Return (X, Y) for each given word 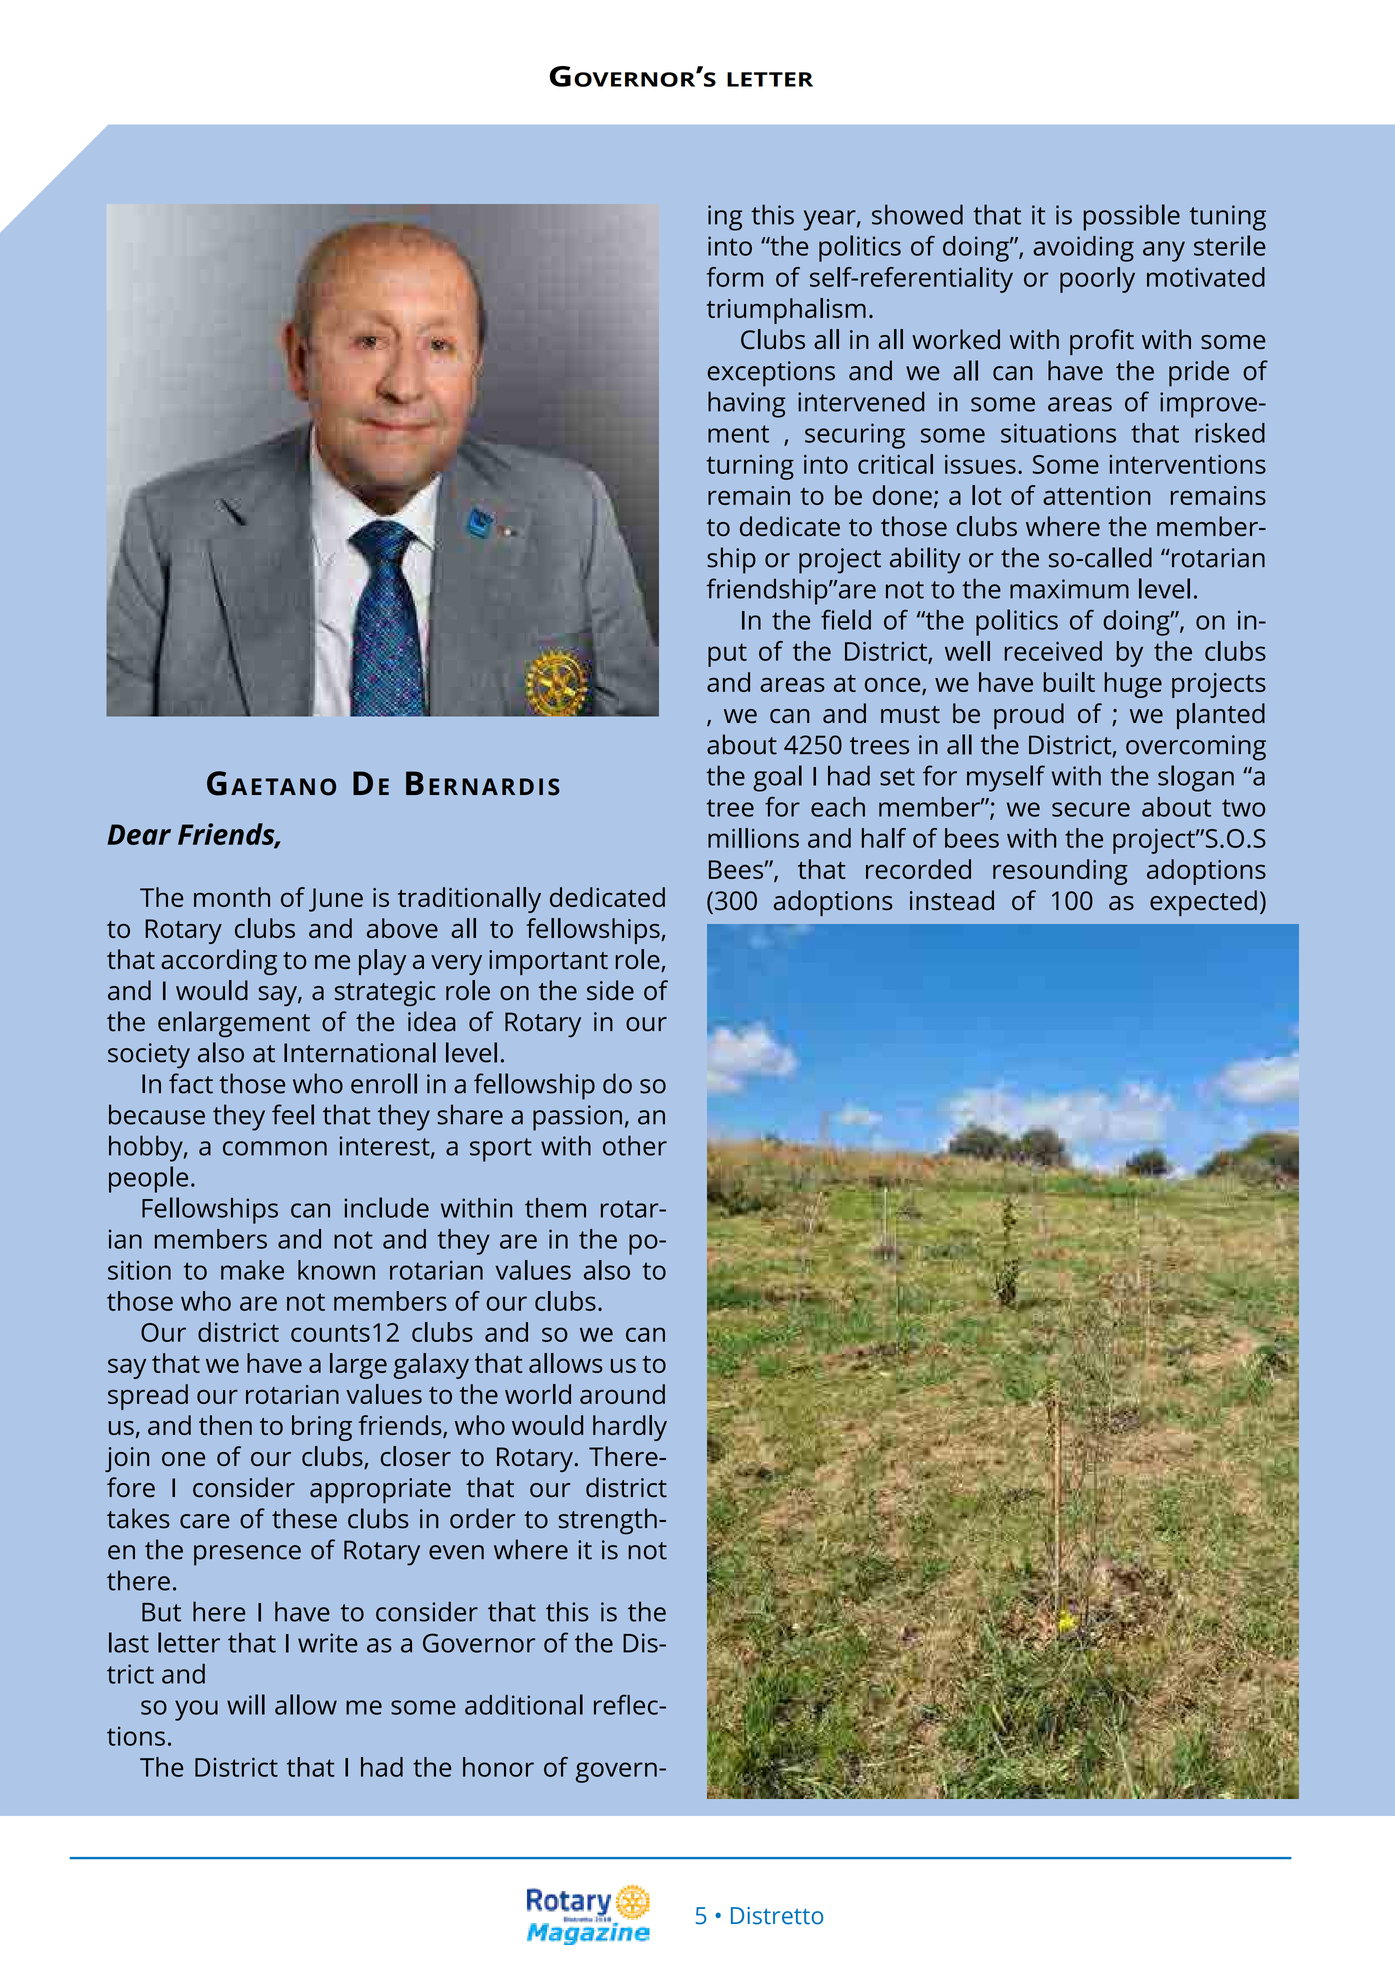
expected (1203, 903)
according (219, 962)
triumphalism (786, 311)
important (548, 962)
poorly (1097, 280)
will (246, 1704)
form (735, 277)
